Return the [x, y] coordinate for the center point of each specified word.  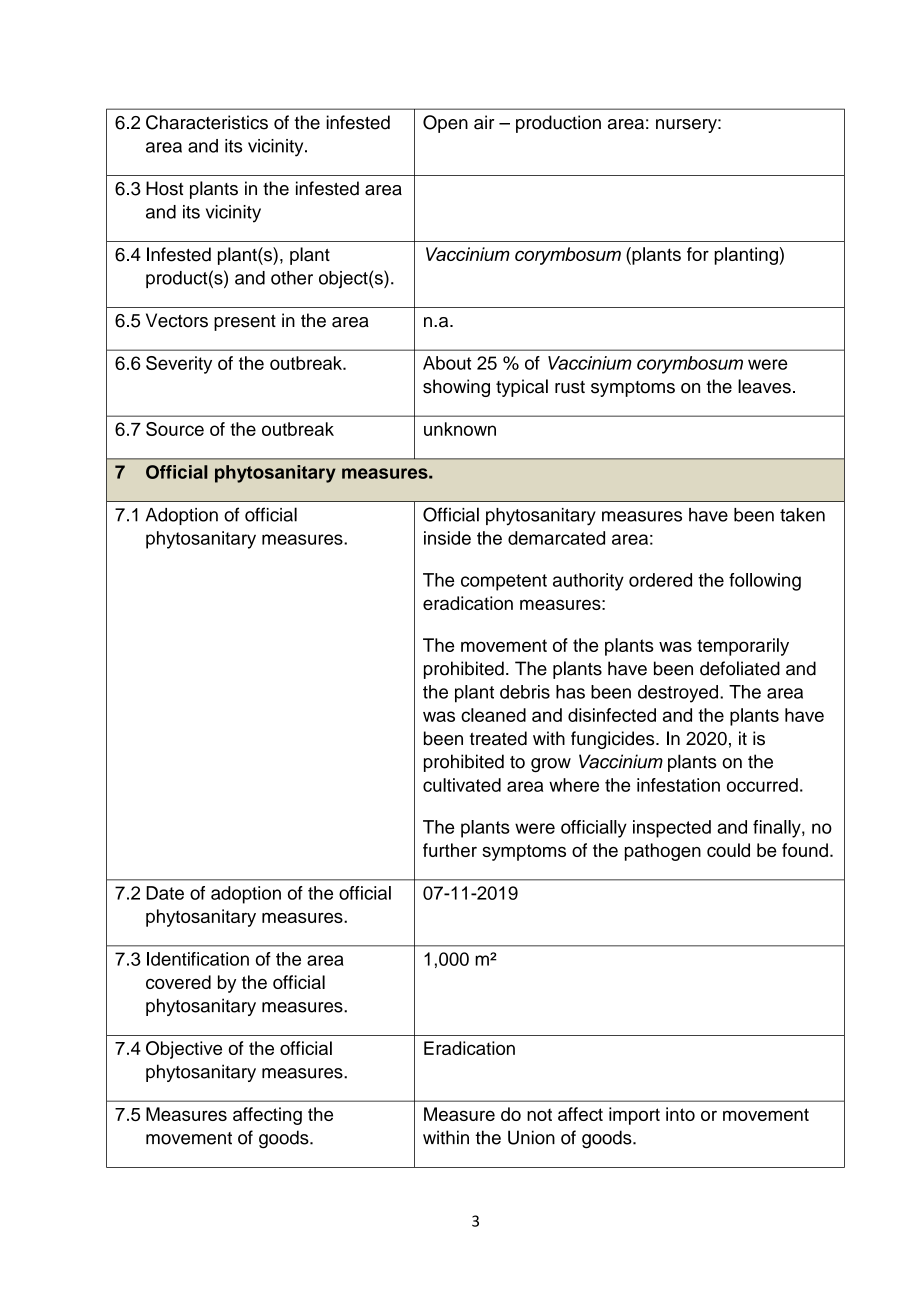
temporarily [743, 647]
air [484, 122]
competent [504, 582]
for [698, 254]
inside [447, 538]
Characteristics [207, 122]
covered [178, 982]
